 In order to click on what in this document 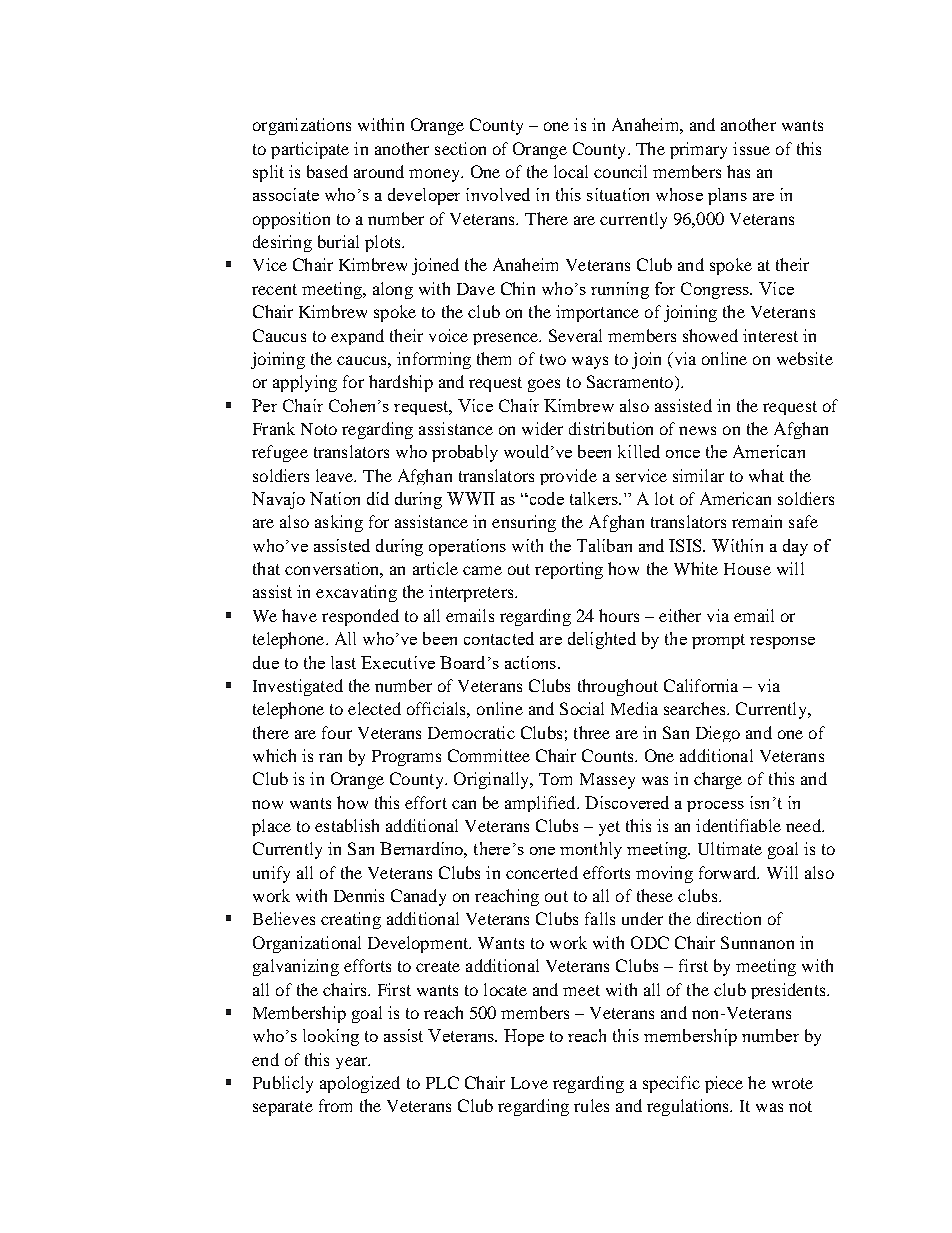, I will do `click(766, 475)`.
